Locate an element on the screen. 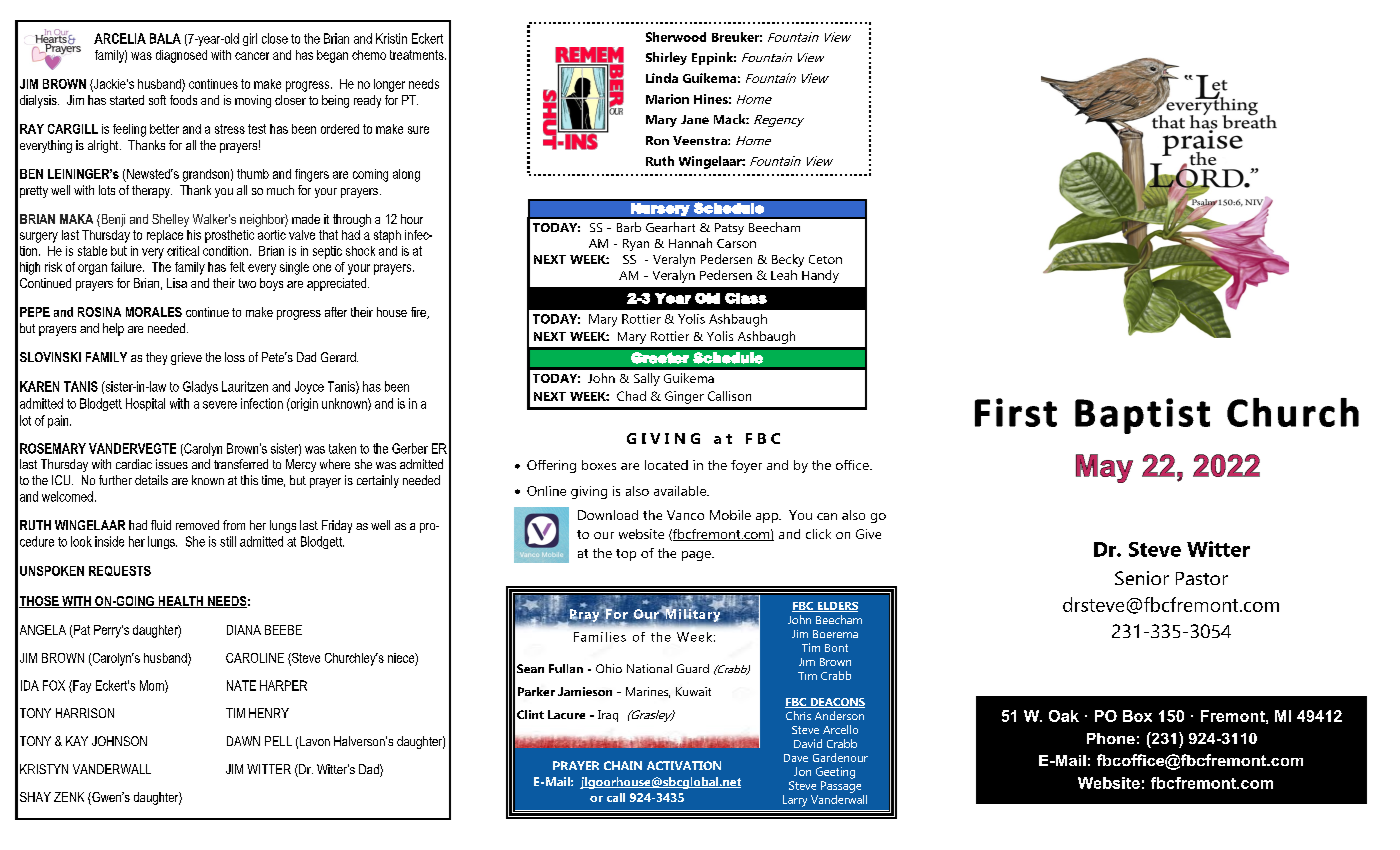 This screenshot has height=850, width=1400. Phone is located at coordinates (1111, 738).
